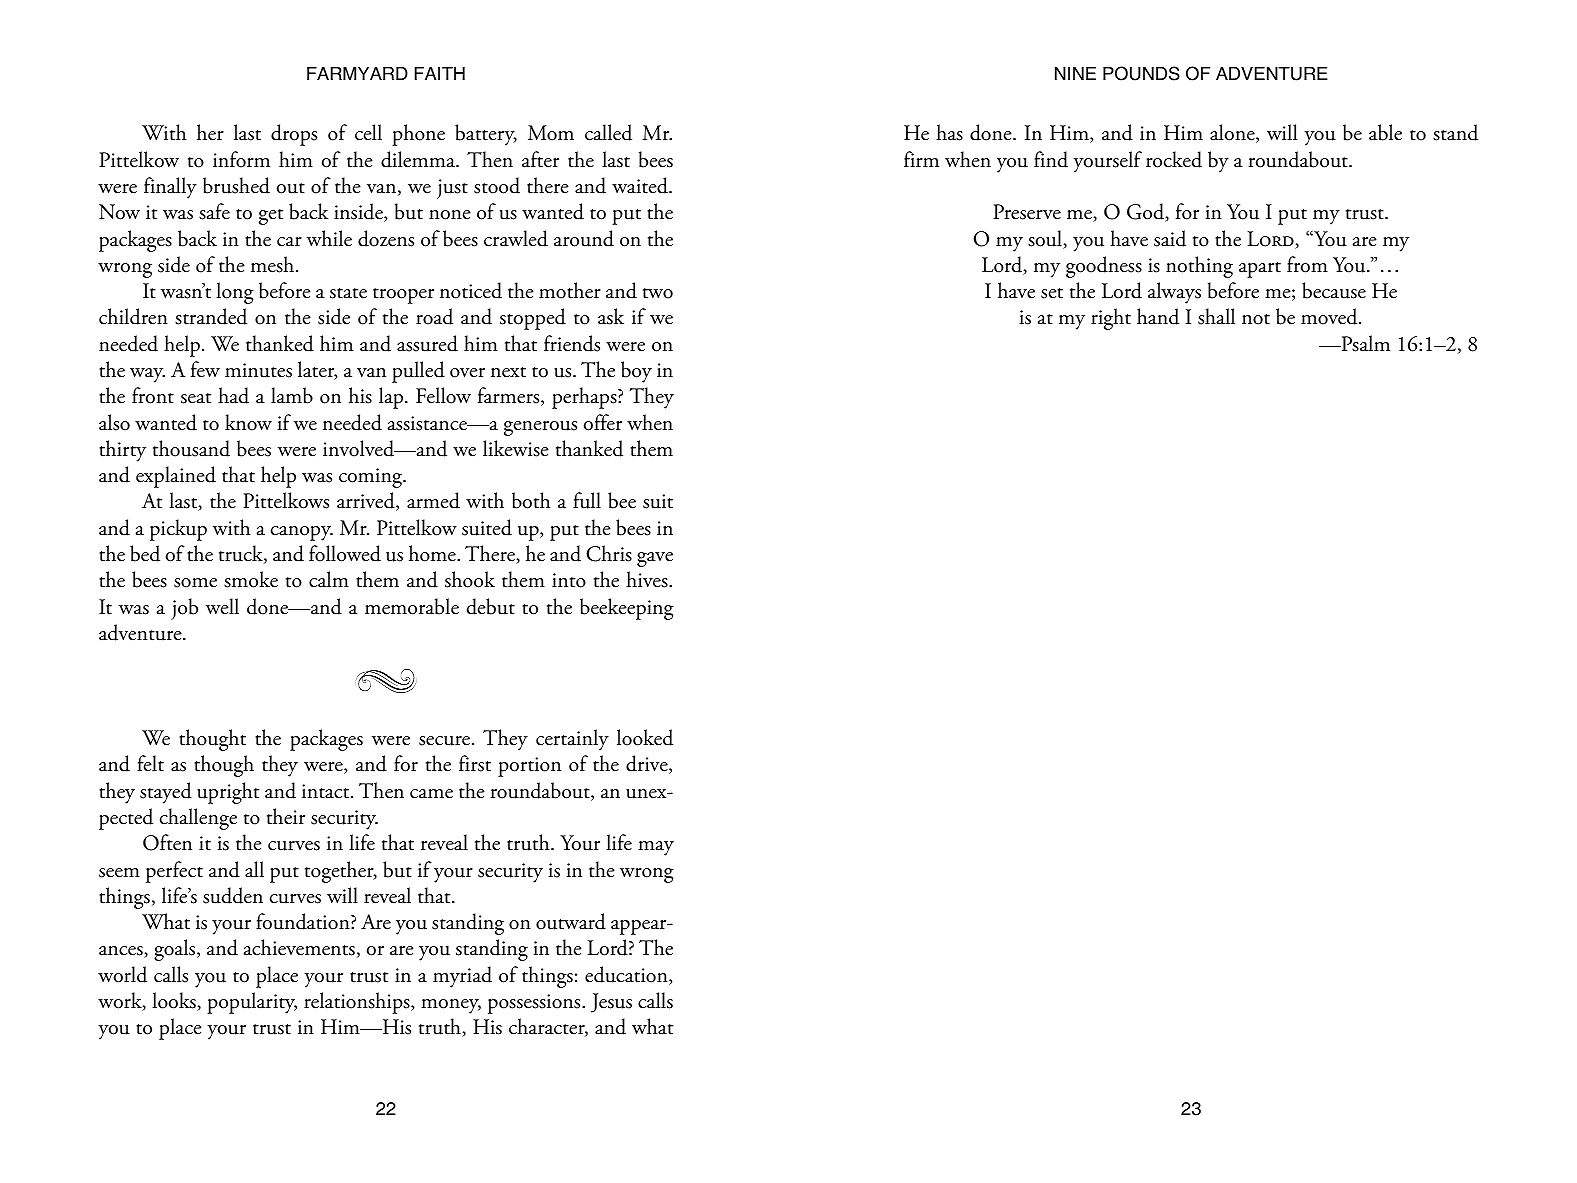 This screenshot has height=1183, width=1577. I want to click on well, so click(222, 606).
